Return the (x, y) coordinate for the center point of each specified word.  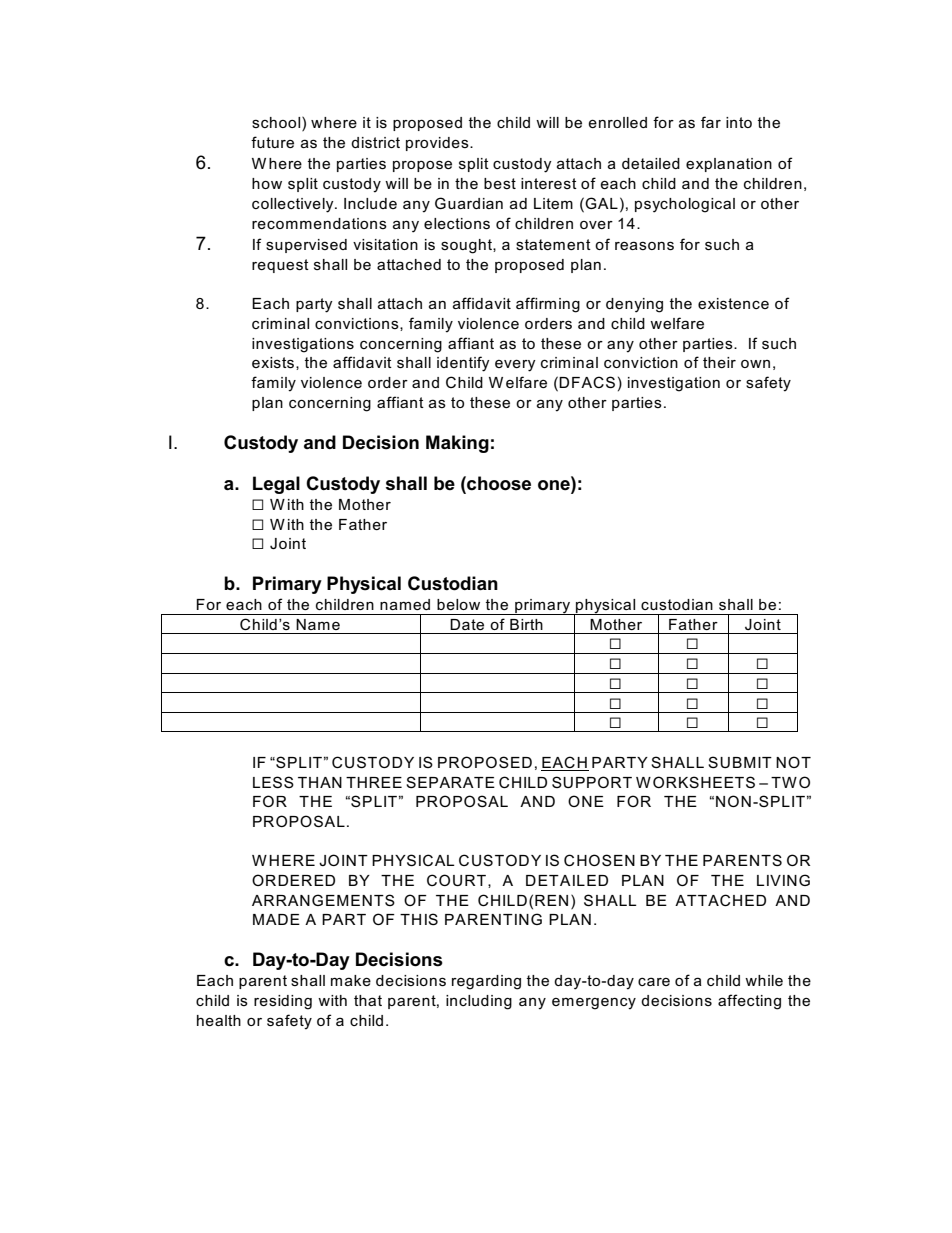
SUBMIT (740, 762)
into (739, 122)
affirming (548, 305)
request (280, 266)
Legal (276, 485)
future (272, 142)
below (458, 604)
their (719, 362)
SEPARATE (450, 782)
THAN (320, 782)
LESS (273, 782)
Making (457, 444)
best (500, 183)
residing (283, 1002)
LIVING (783, 880)
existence (733, 303)
